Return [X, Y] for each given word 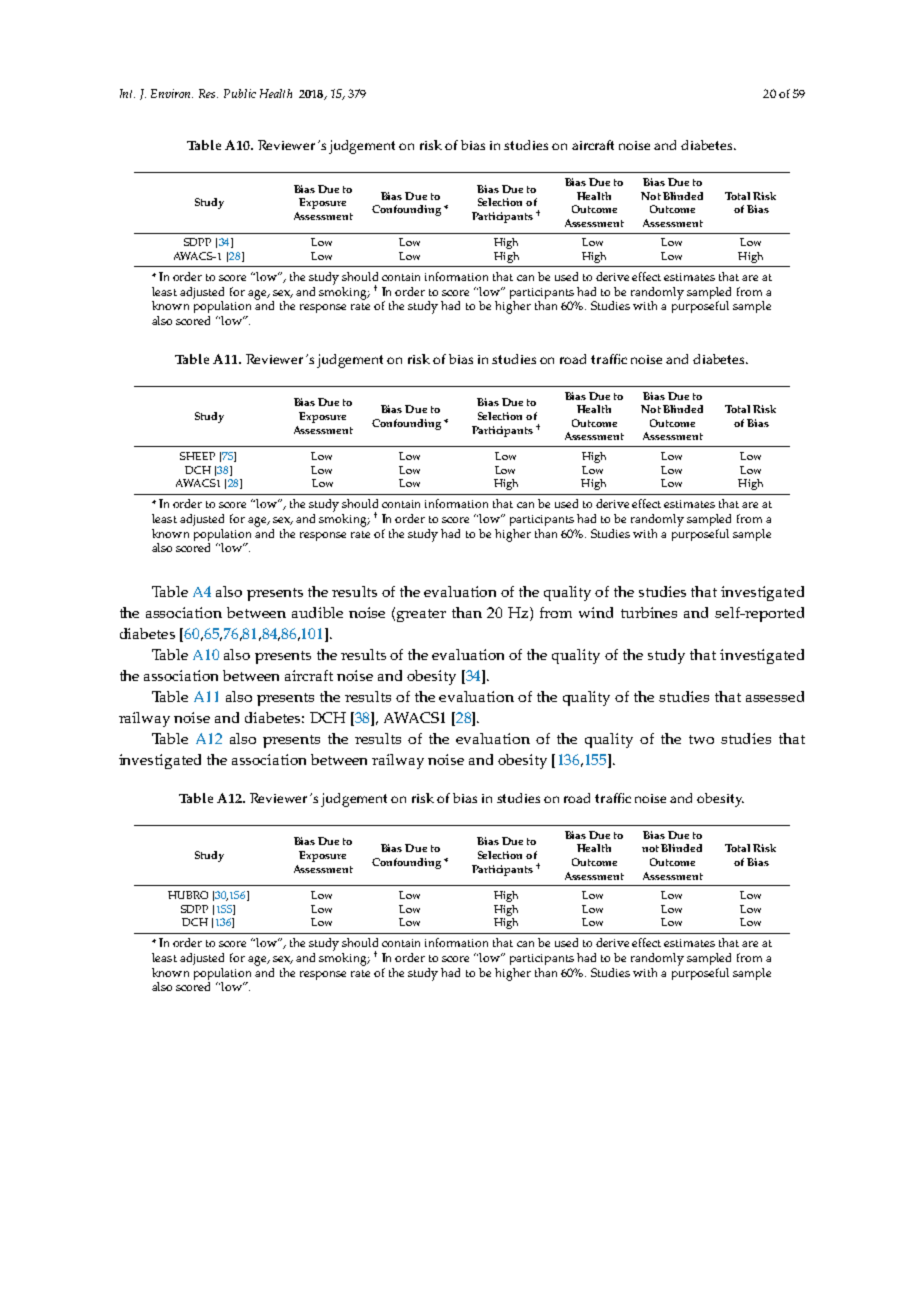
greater [421, 615]
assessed [775, 696]
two [701, 739]
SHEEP [197, 456]
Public [240, 93]
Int [127, 93]
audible [317, 612]
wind [596, 612]
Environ [172, 93]
